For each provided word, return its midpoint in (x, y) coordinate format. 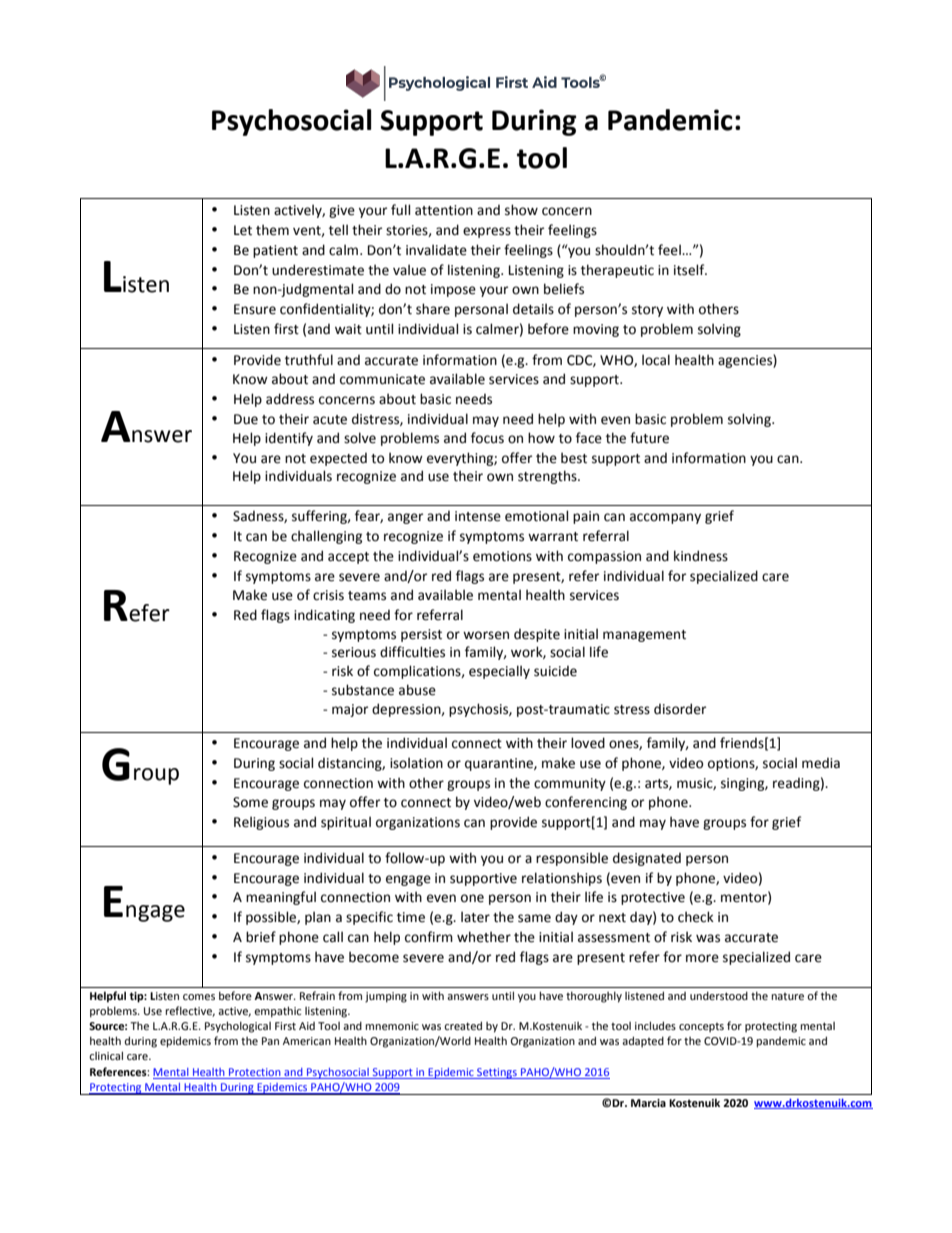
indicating (324, 616)
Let (243, 230)
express (487, 232)
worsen (486, 635)
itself (690, 270)
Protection (255, 1072)
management (644, 636)
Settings (497, 1073)
